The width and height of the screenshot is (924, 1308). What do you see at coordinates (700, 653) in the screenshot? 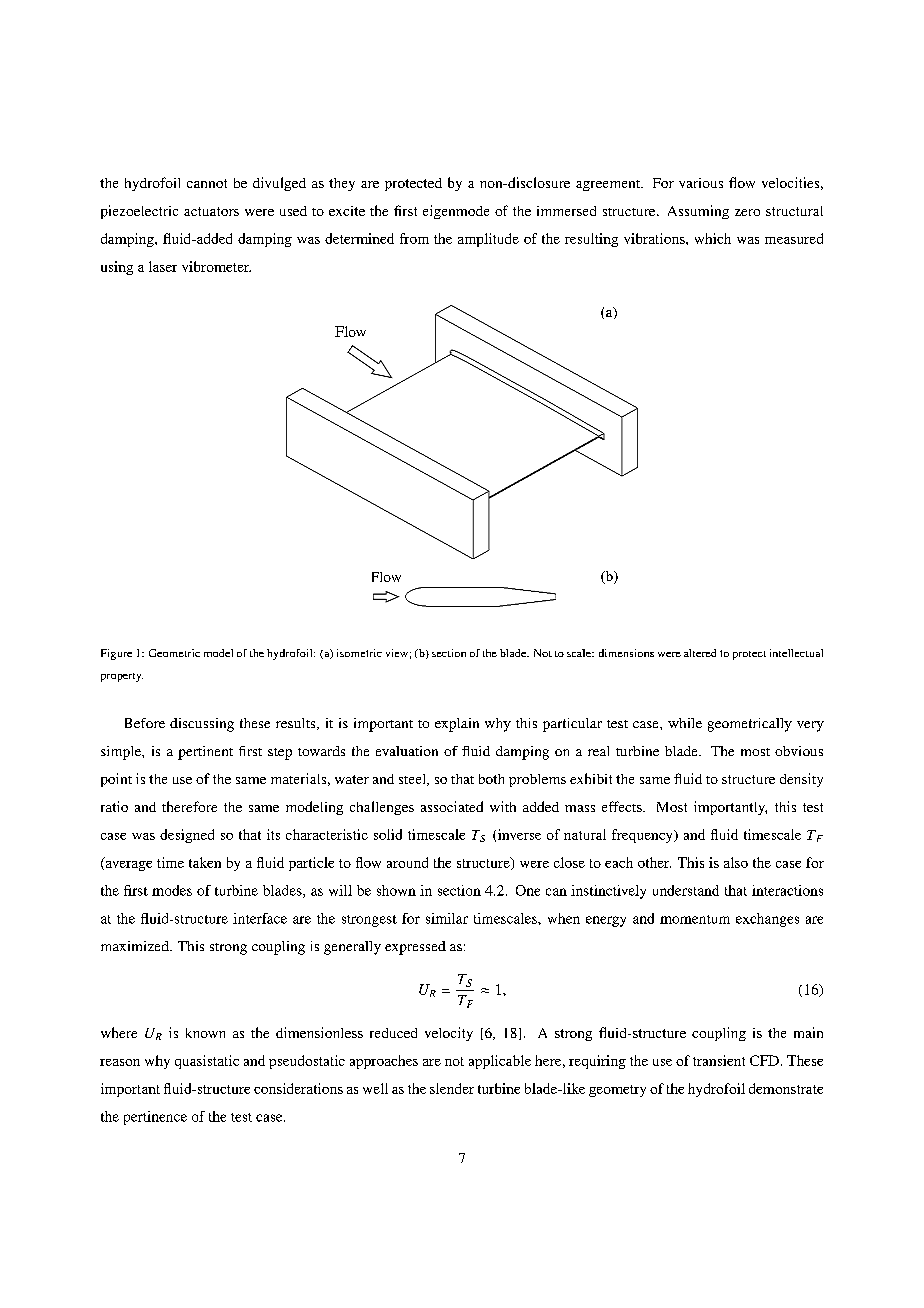
I see `altered` at bounding box center [700, 653].
